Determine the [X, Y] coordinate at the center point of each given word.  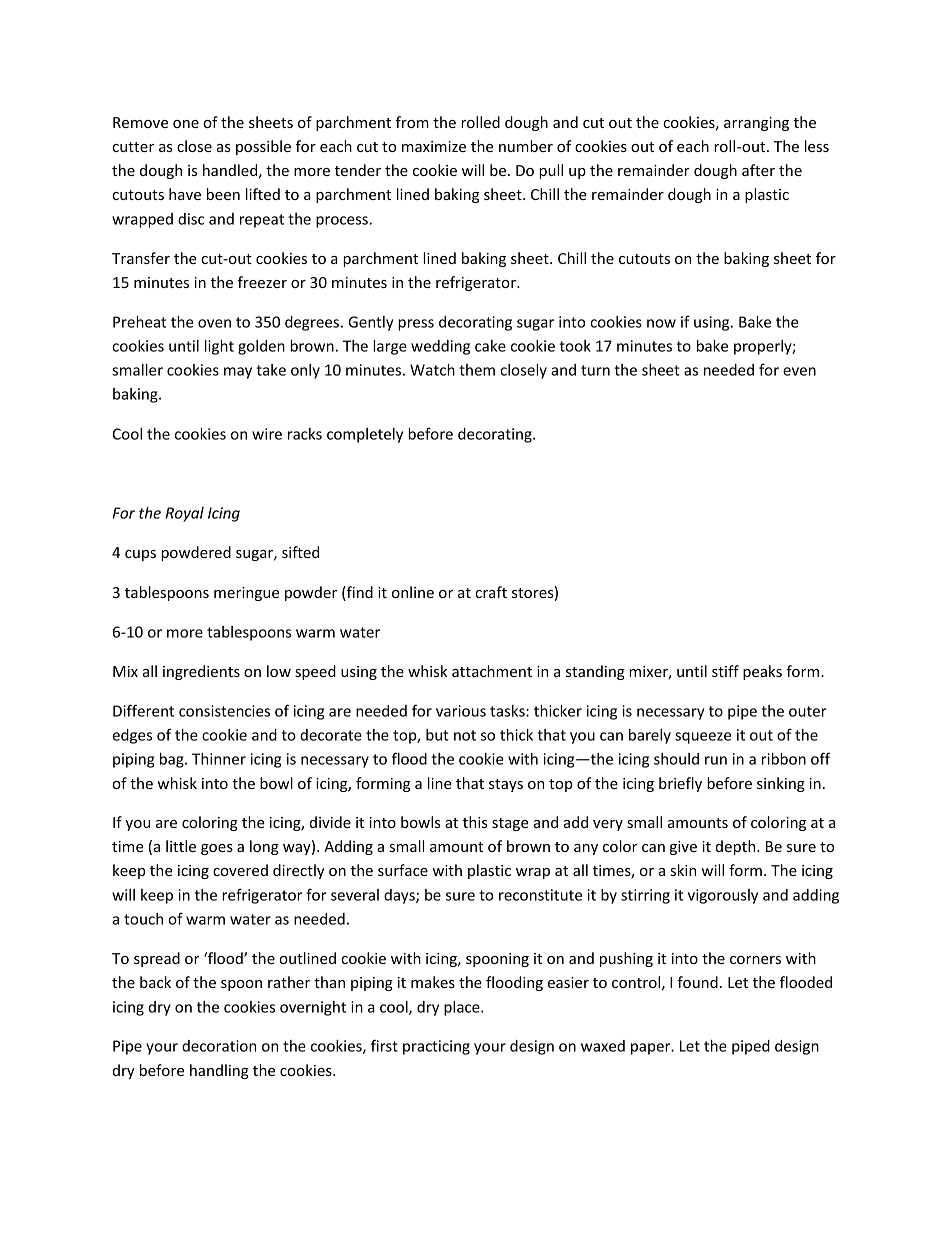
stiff [725, 671]
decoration [219, 1046]
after [758, 170]
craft [491, 592]
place [463, 1008]
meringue [246, 594]
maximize [434, 146]
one [186, 124]
